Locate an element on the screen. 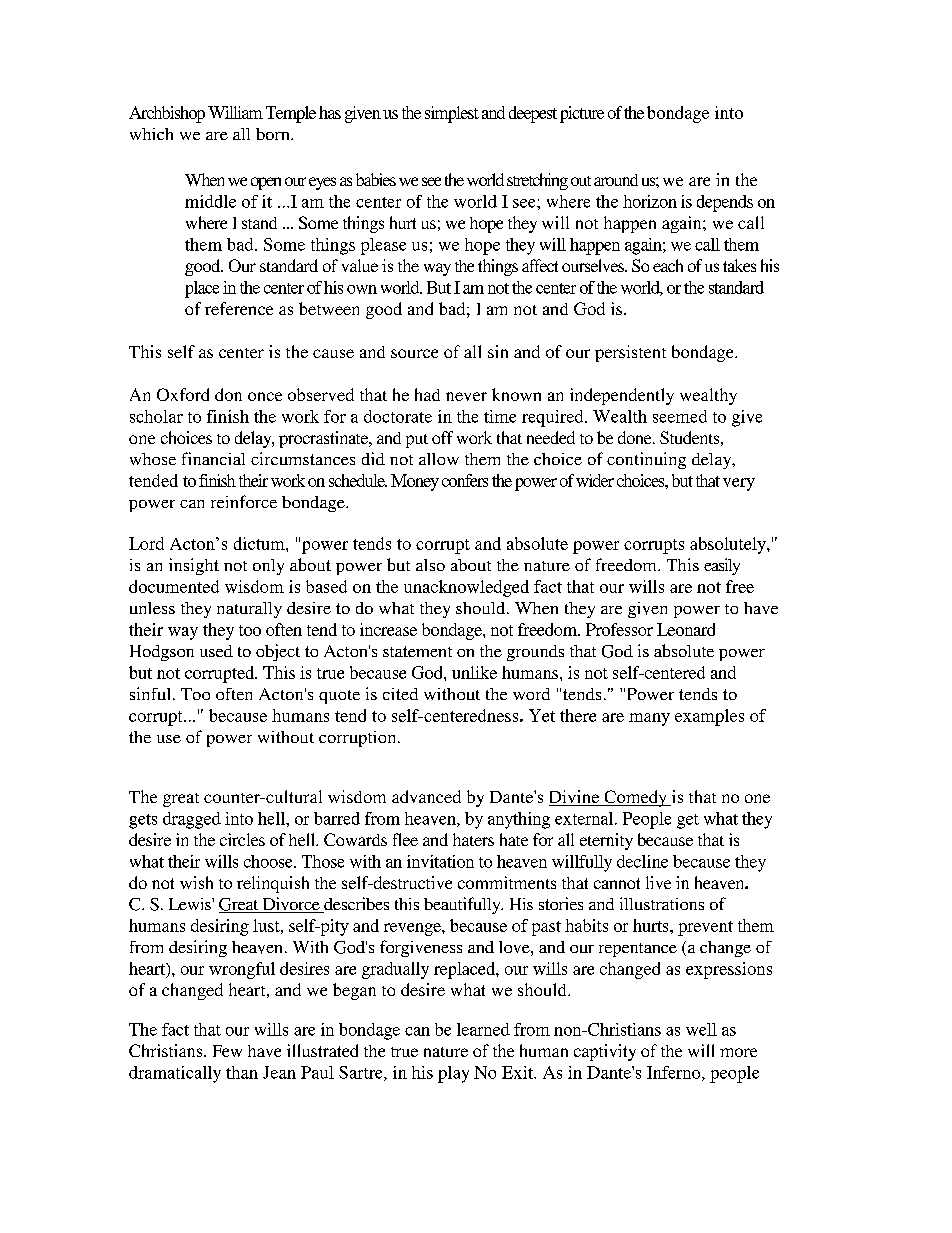  around is located at coordinates (616, 180).
